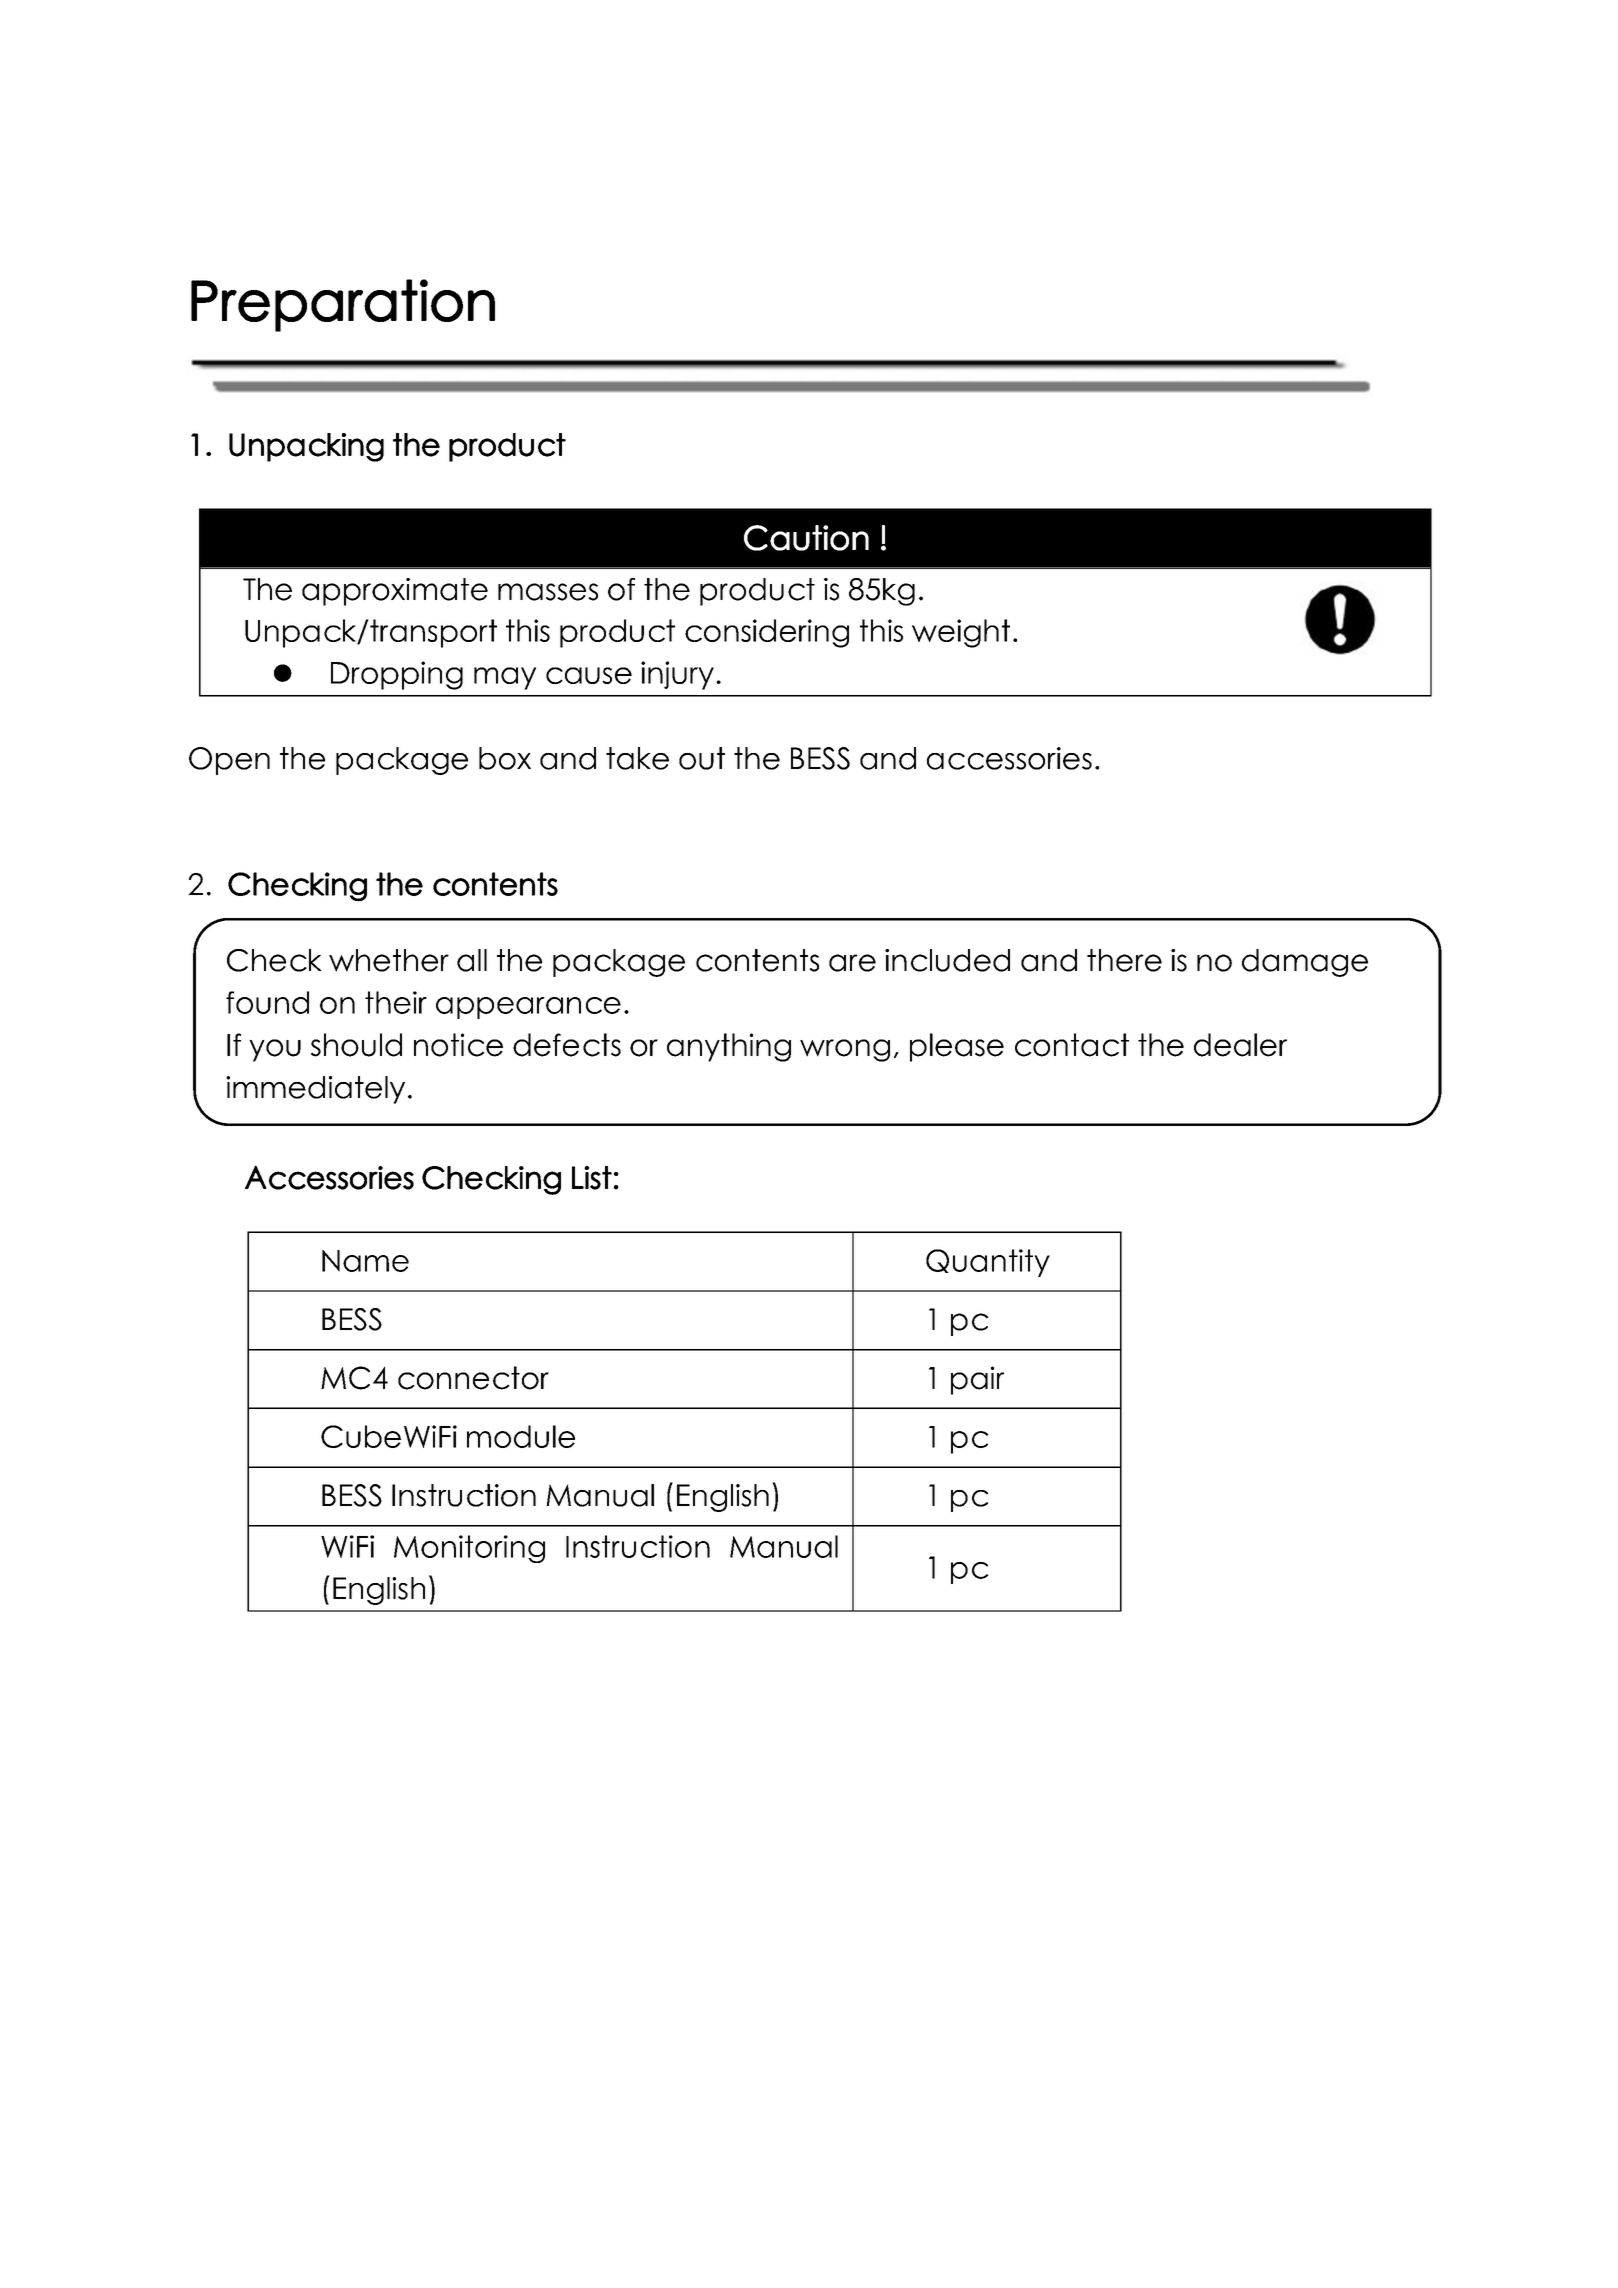  What do you see at coordinates (852, 963) in the page?
I see `are` at bounding box center [852, 963].
